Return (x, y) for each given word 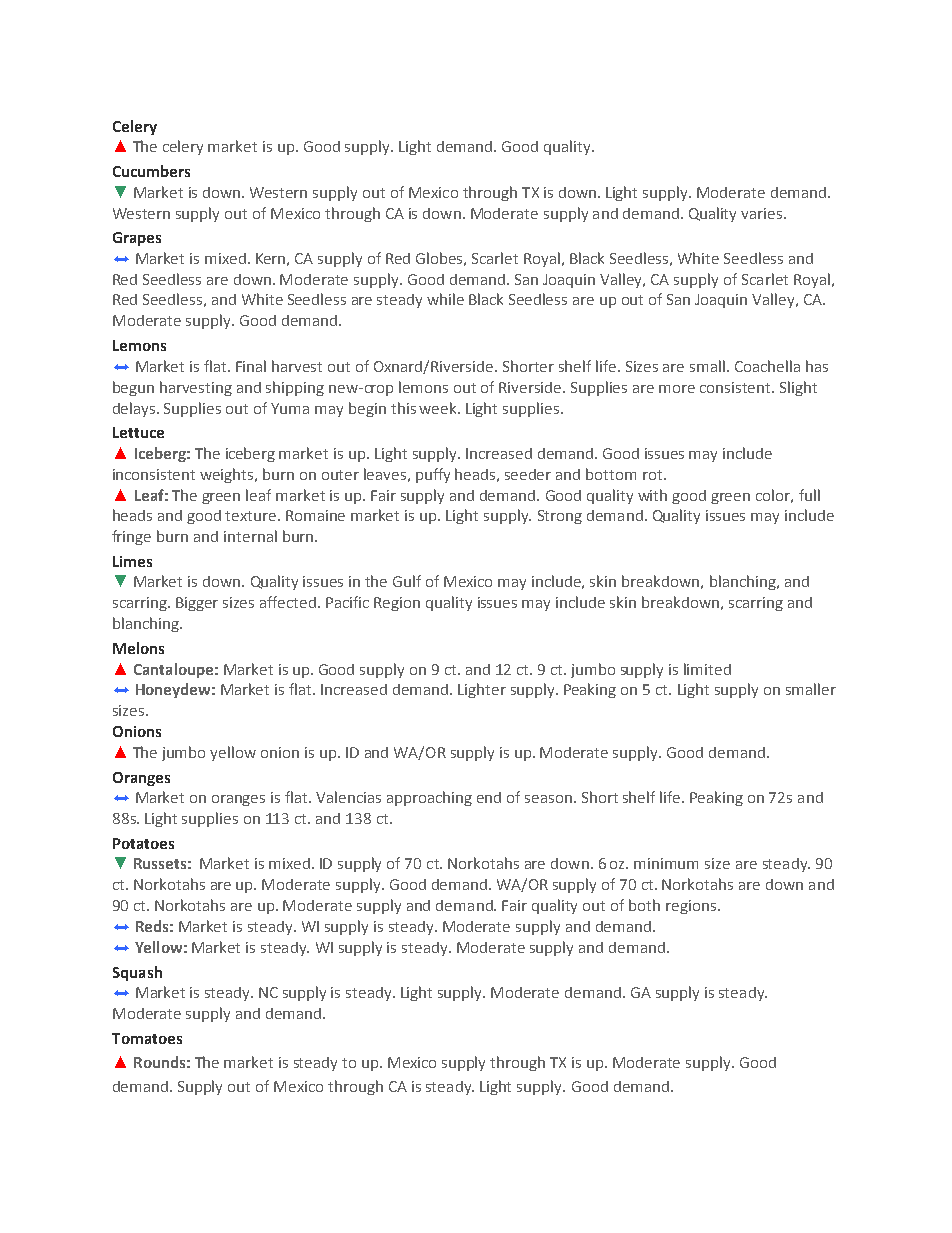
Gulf (407, 581)
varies (763, 213)
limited (707, 669)
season (548, 799)
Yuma (290, 408)
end (489, 797)
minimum (666, 863)
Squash (137, 973)
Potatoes (143, 843)
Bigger (197, 604)
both (644, 905)
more (677, 389)
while (445, 299)
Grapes (137, 239)
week (439, 408)
